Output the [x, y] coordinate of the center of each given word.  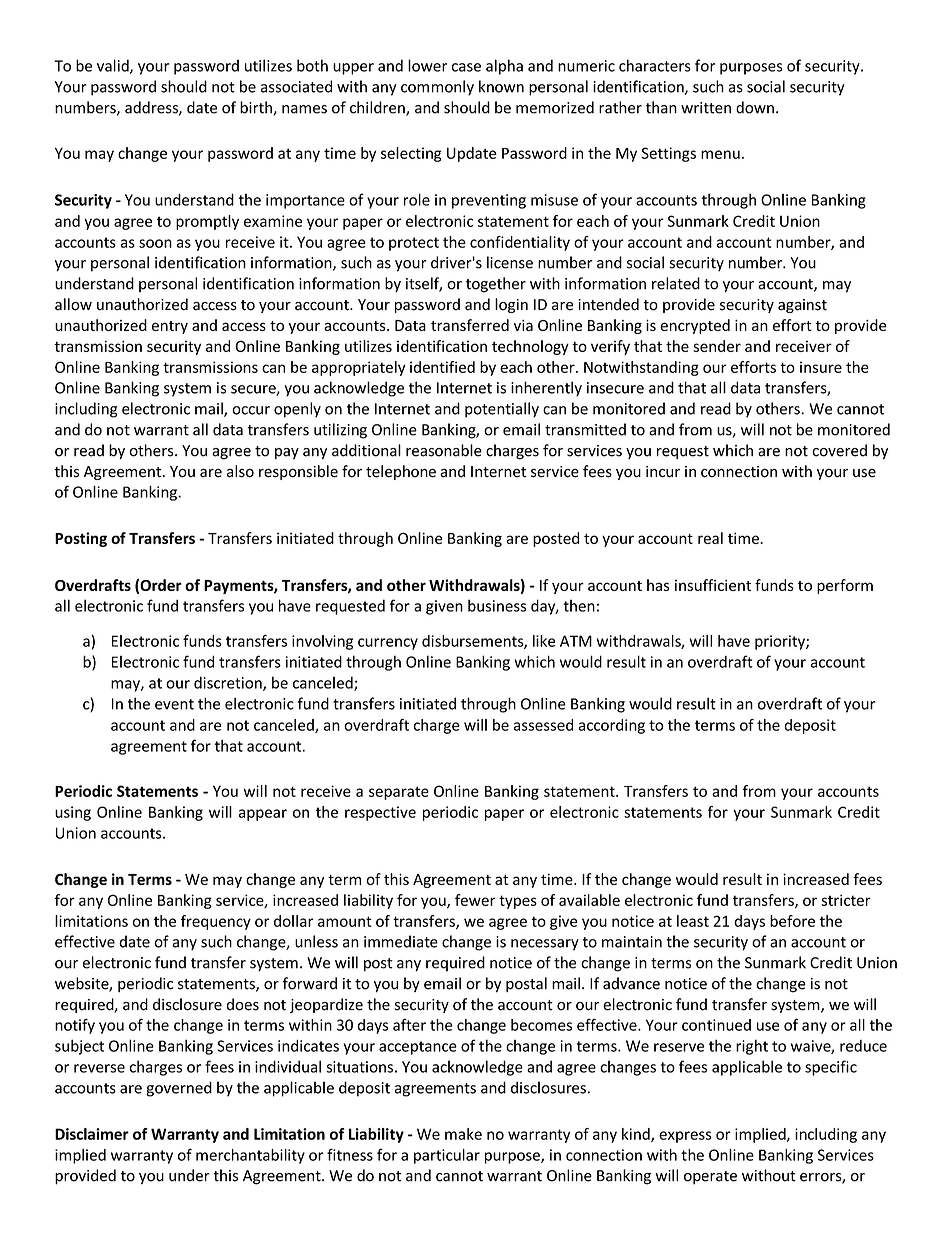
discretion [229, 683]
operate [710, 1178]
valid [114, 66]
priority [781, 642]
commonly [437, 88]
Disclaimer [92, 1134]
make [463, 1134]
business [497, 605]
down [755, 107]
